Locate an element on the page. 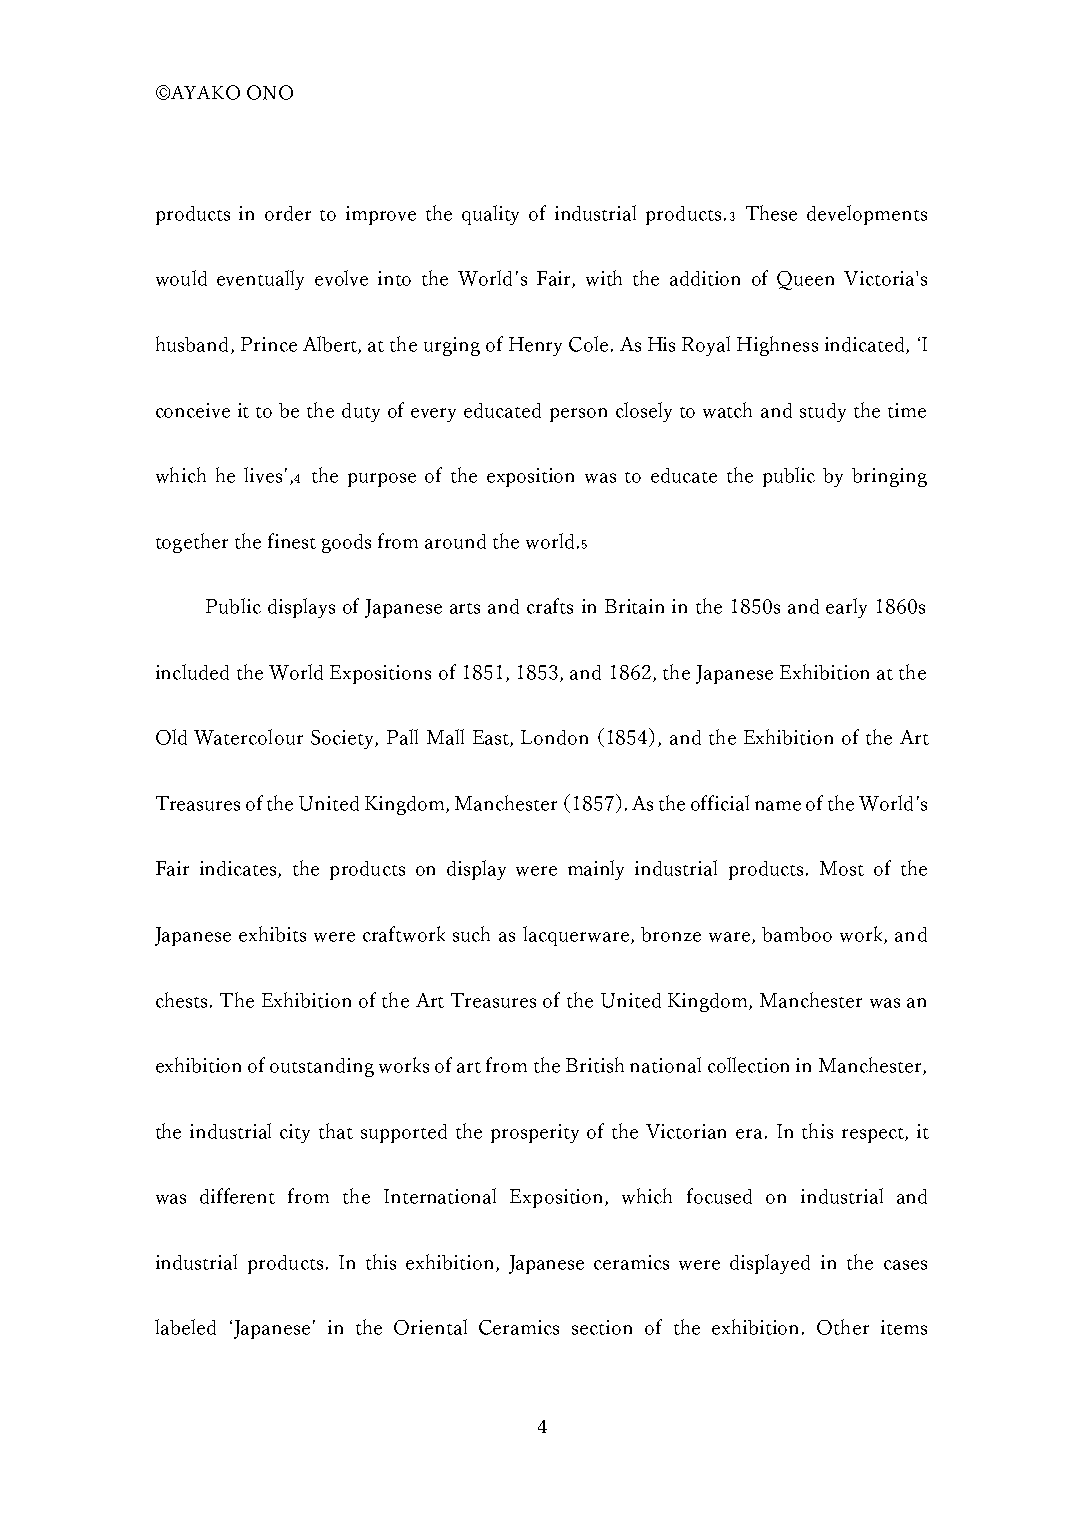 The height and width of the image is (1533, 1083). Watercolour is located at coordinates (248, 737).
